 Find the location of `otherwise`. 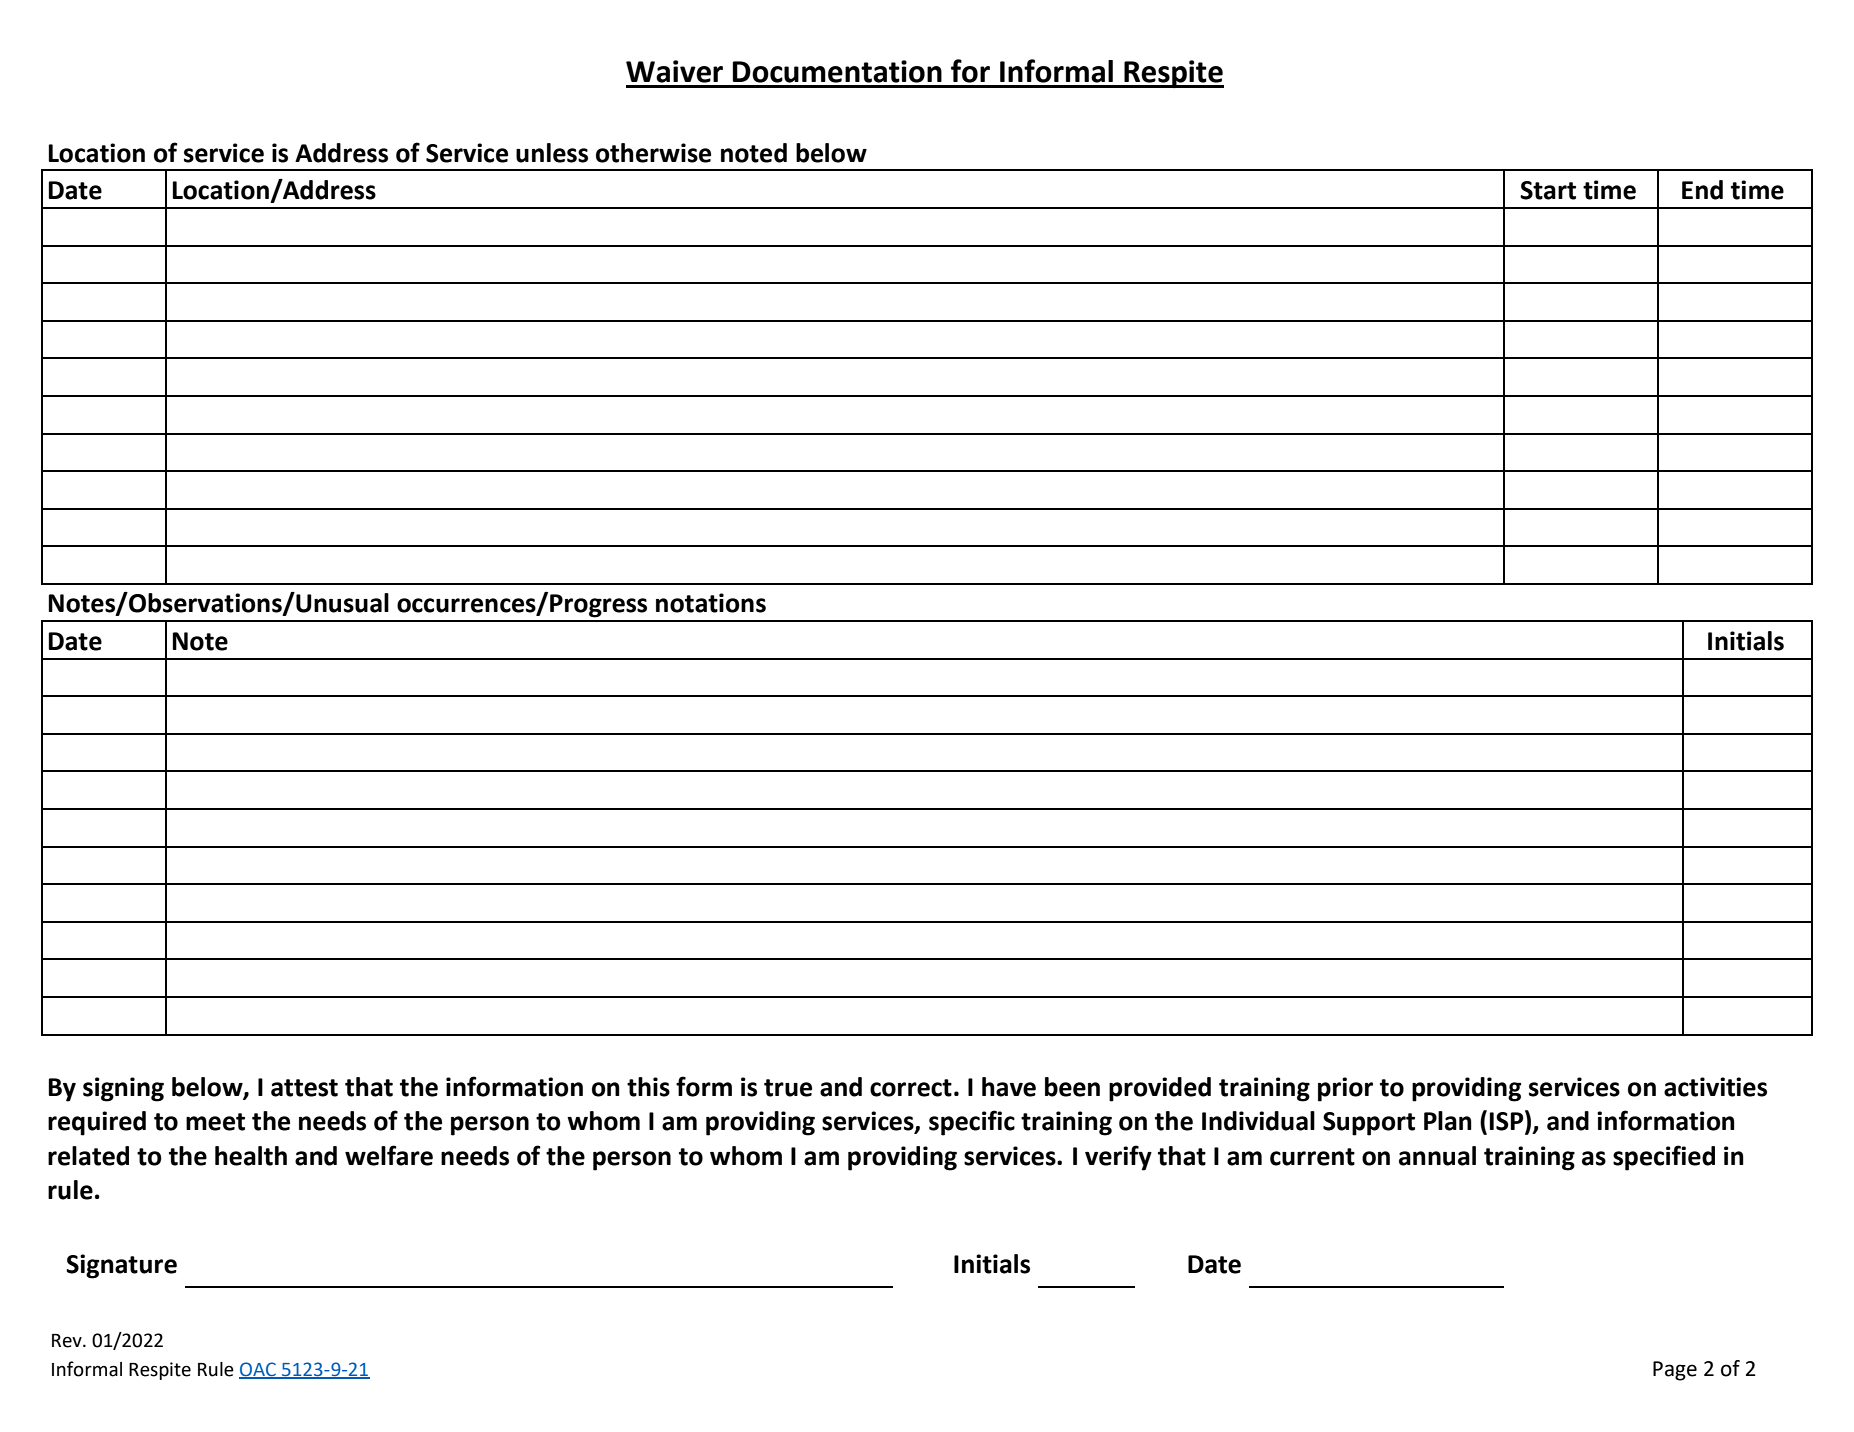

otherwise is located at coordinates (653, 153).
